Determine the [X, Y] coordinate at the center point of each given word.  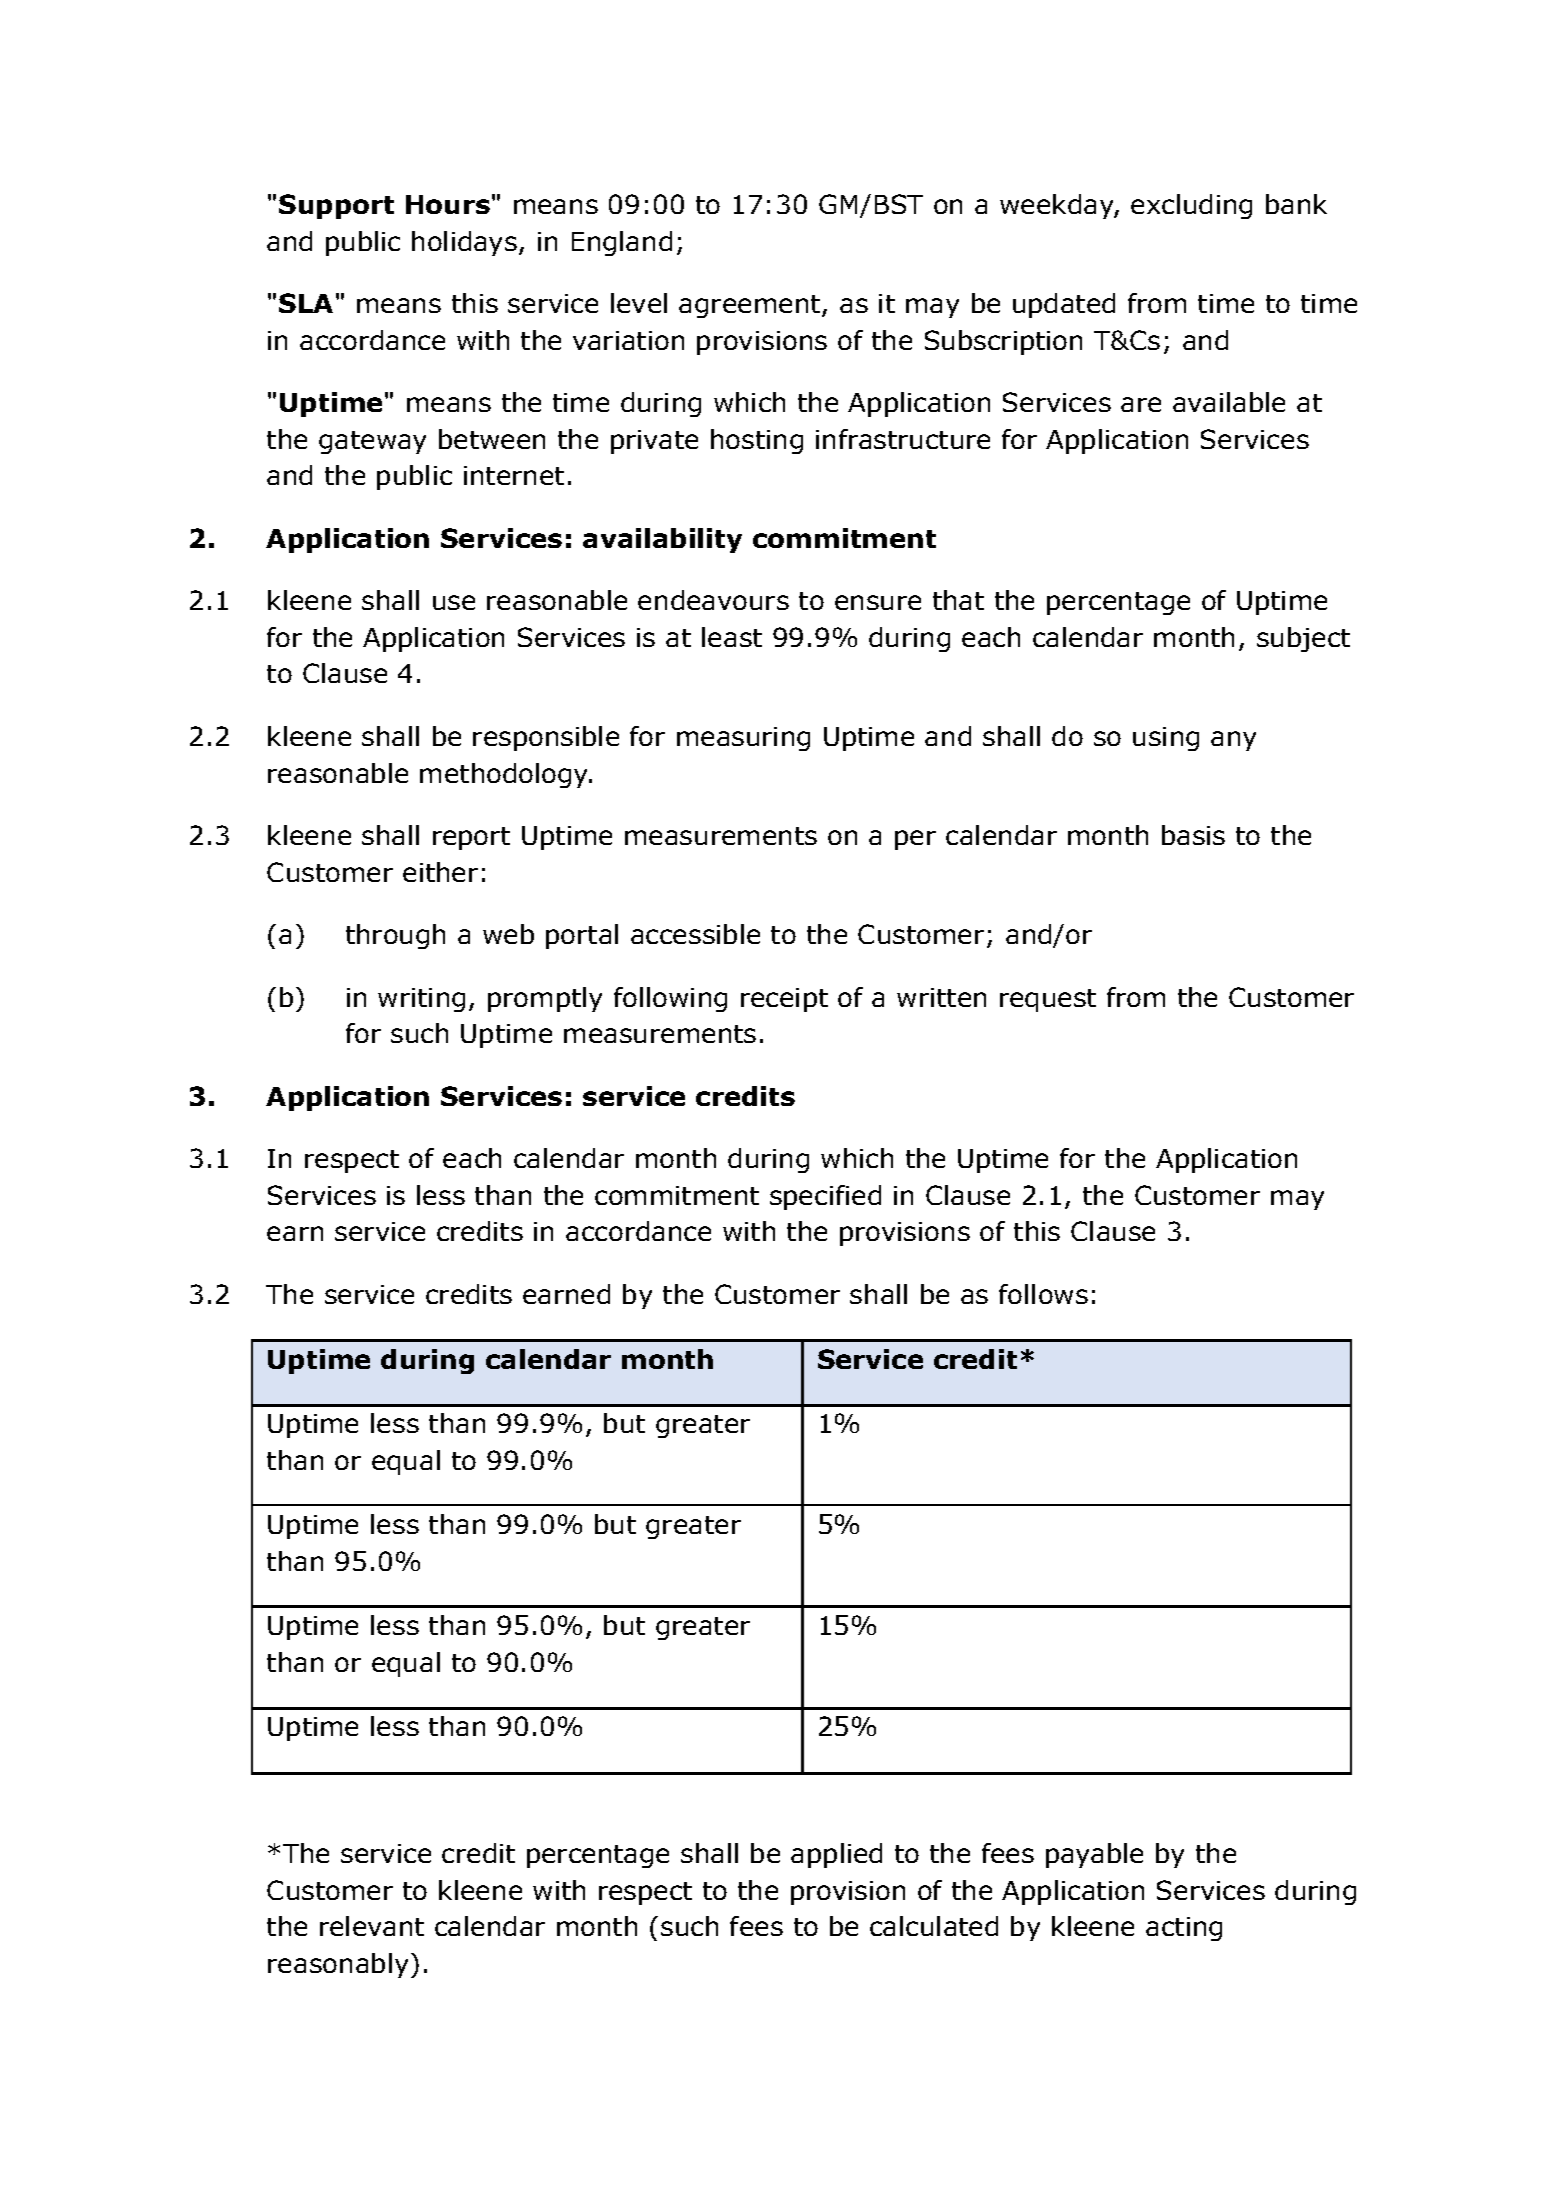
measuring [743, 739]
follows [1043, 1294]
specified [825, 1197]
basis [1193, 835]
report [471, 838]
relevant [372, 1926]
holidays [464, 243]
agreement [749, 306]
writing [421, 1000]
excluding [1191, 206]
